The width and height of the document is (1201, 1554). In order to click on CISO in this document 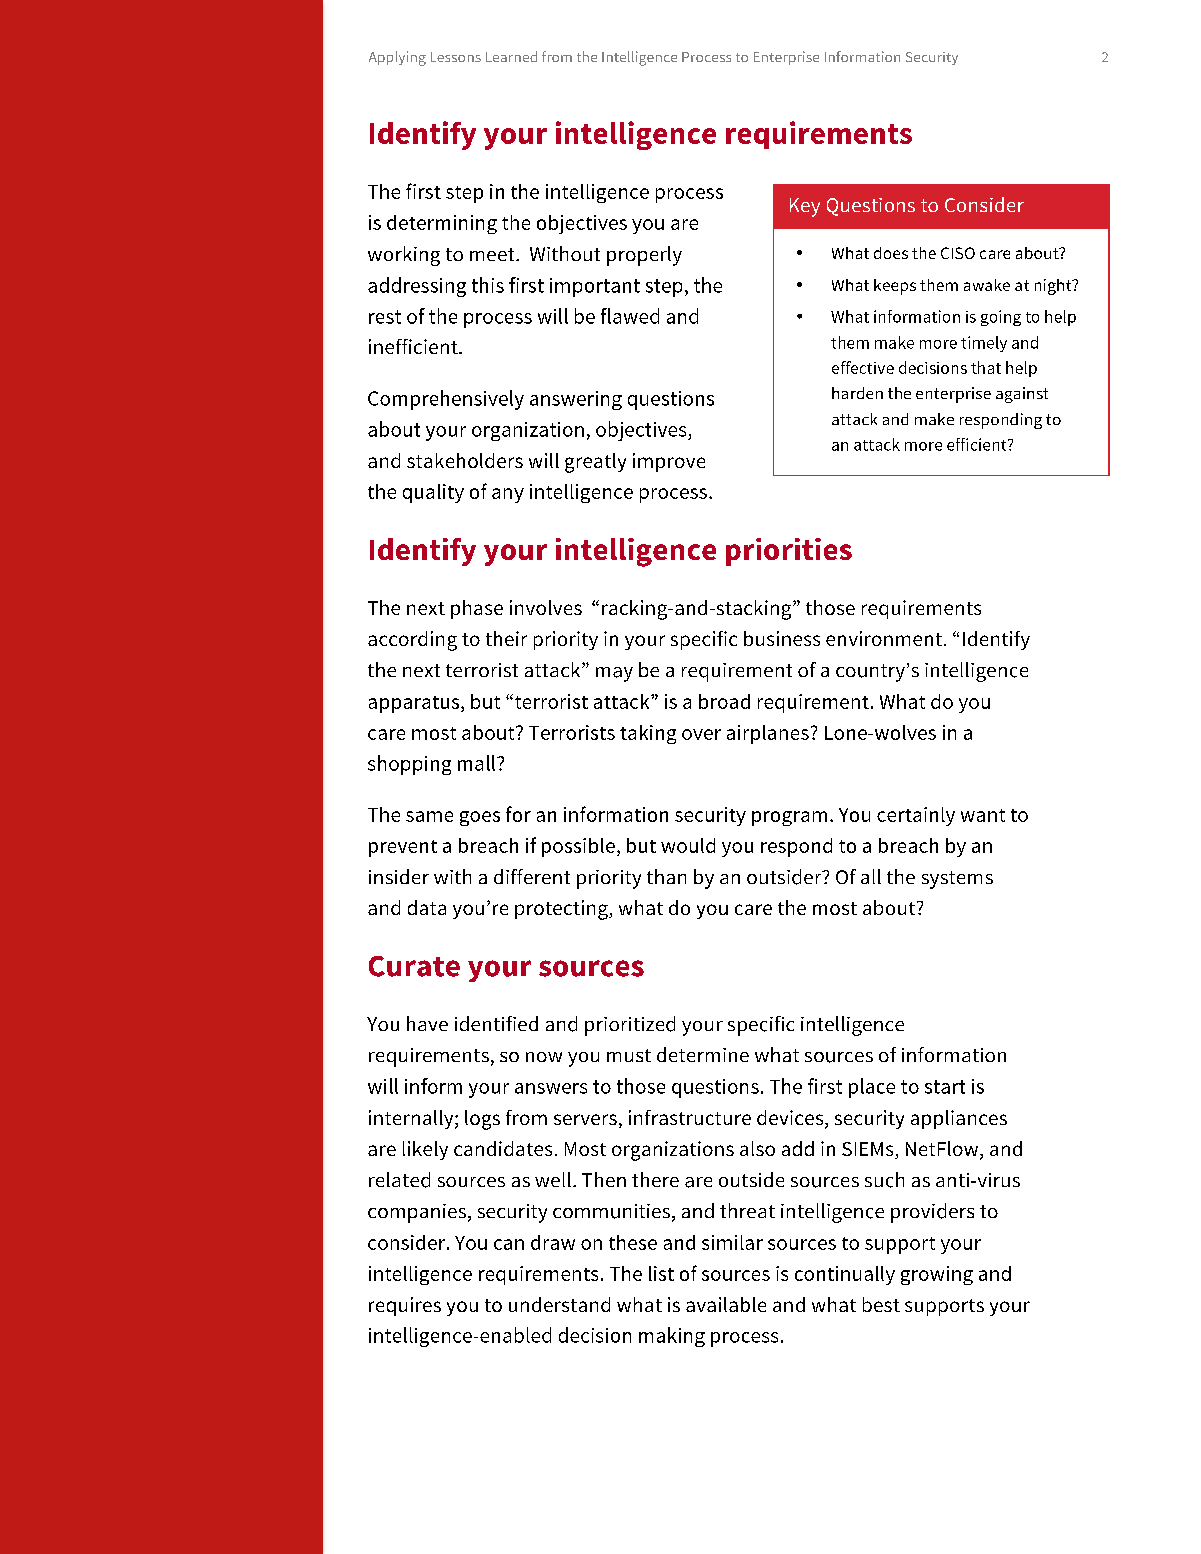, I will do `click(958, 253)`.
